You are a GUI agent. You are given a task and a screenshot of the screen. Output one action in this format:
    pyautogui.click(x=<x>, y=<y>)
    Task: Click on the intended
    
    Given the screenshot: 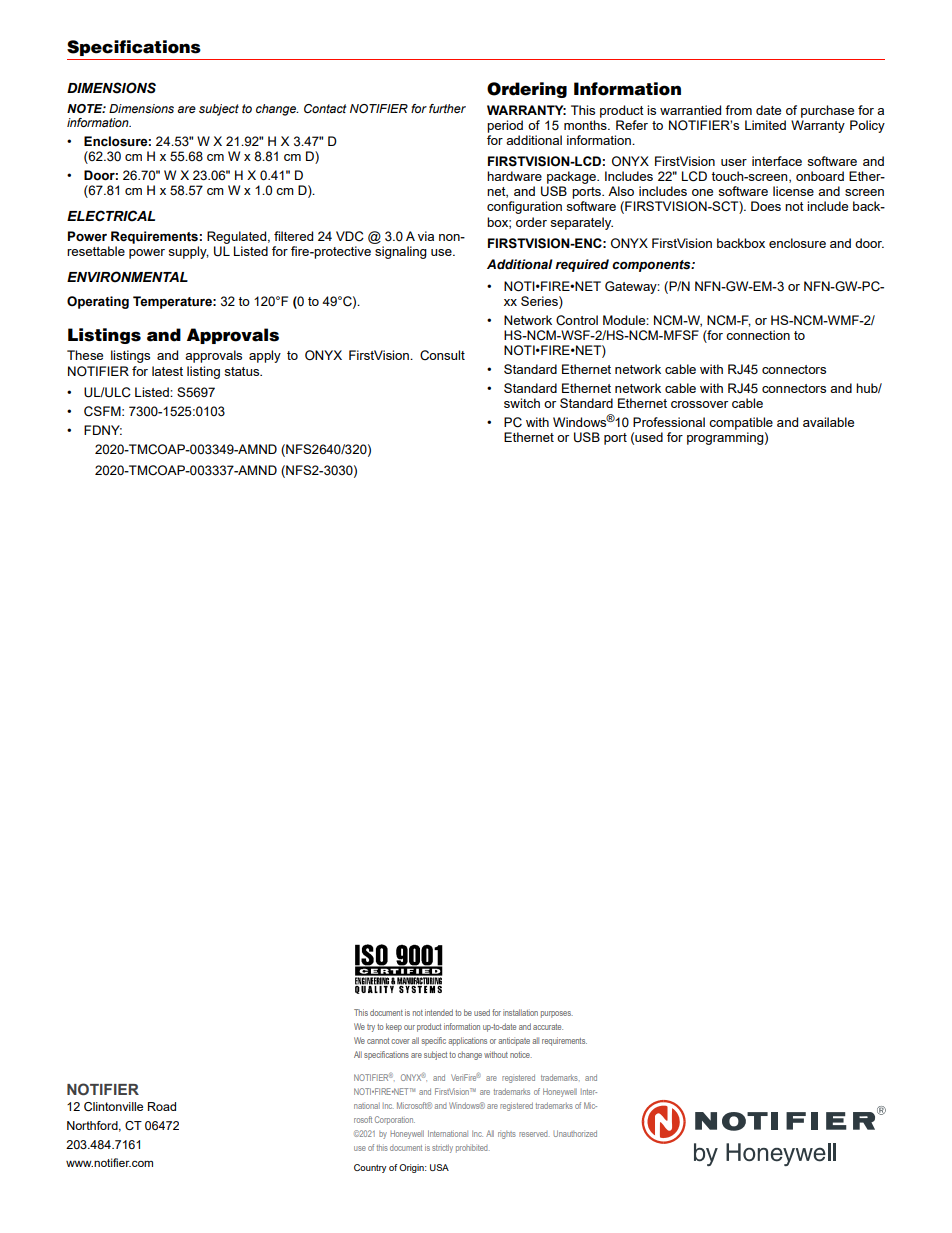 What is the action you would take?
    pyautogui.click(x=439, y=1012)
